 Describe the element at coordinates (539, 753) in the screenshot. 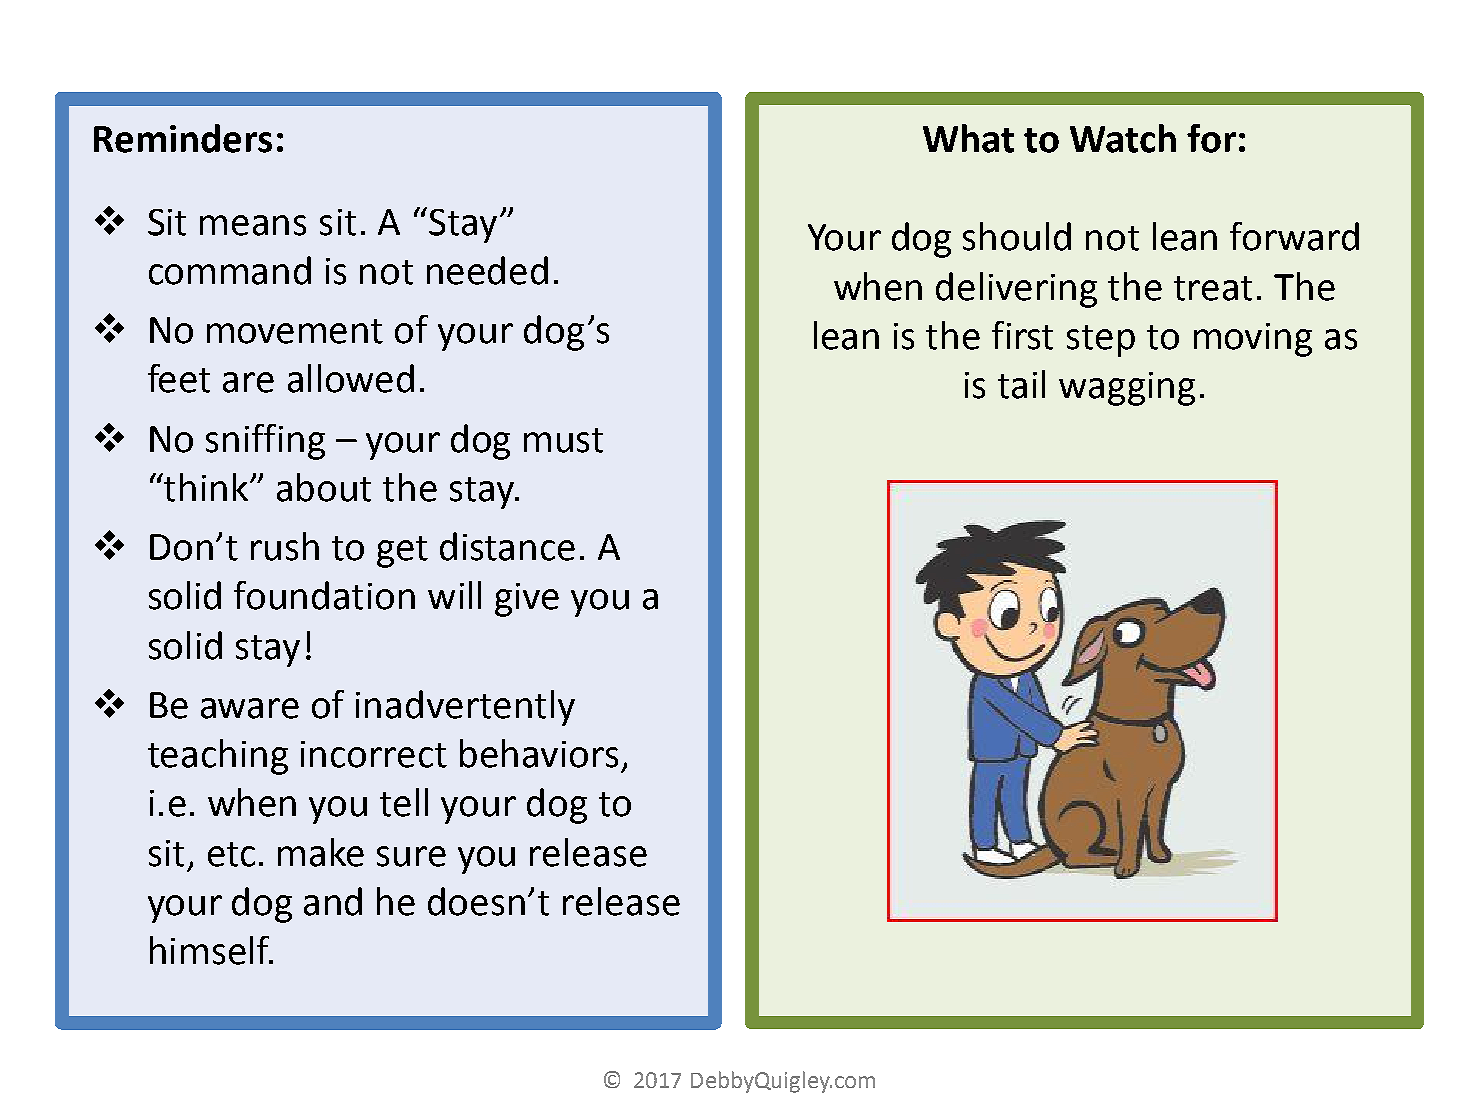

I see `behaviors` at that location.
